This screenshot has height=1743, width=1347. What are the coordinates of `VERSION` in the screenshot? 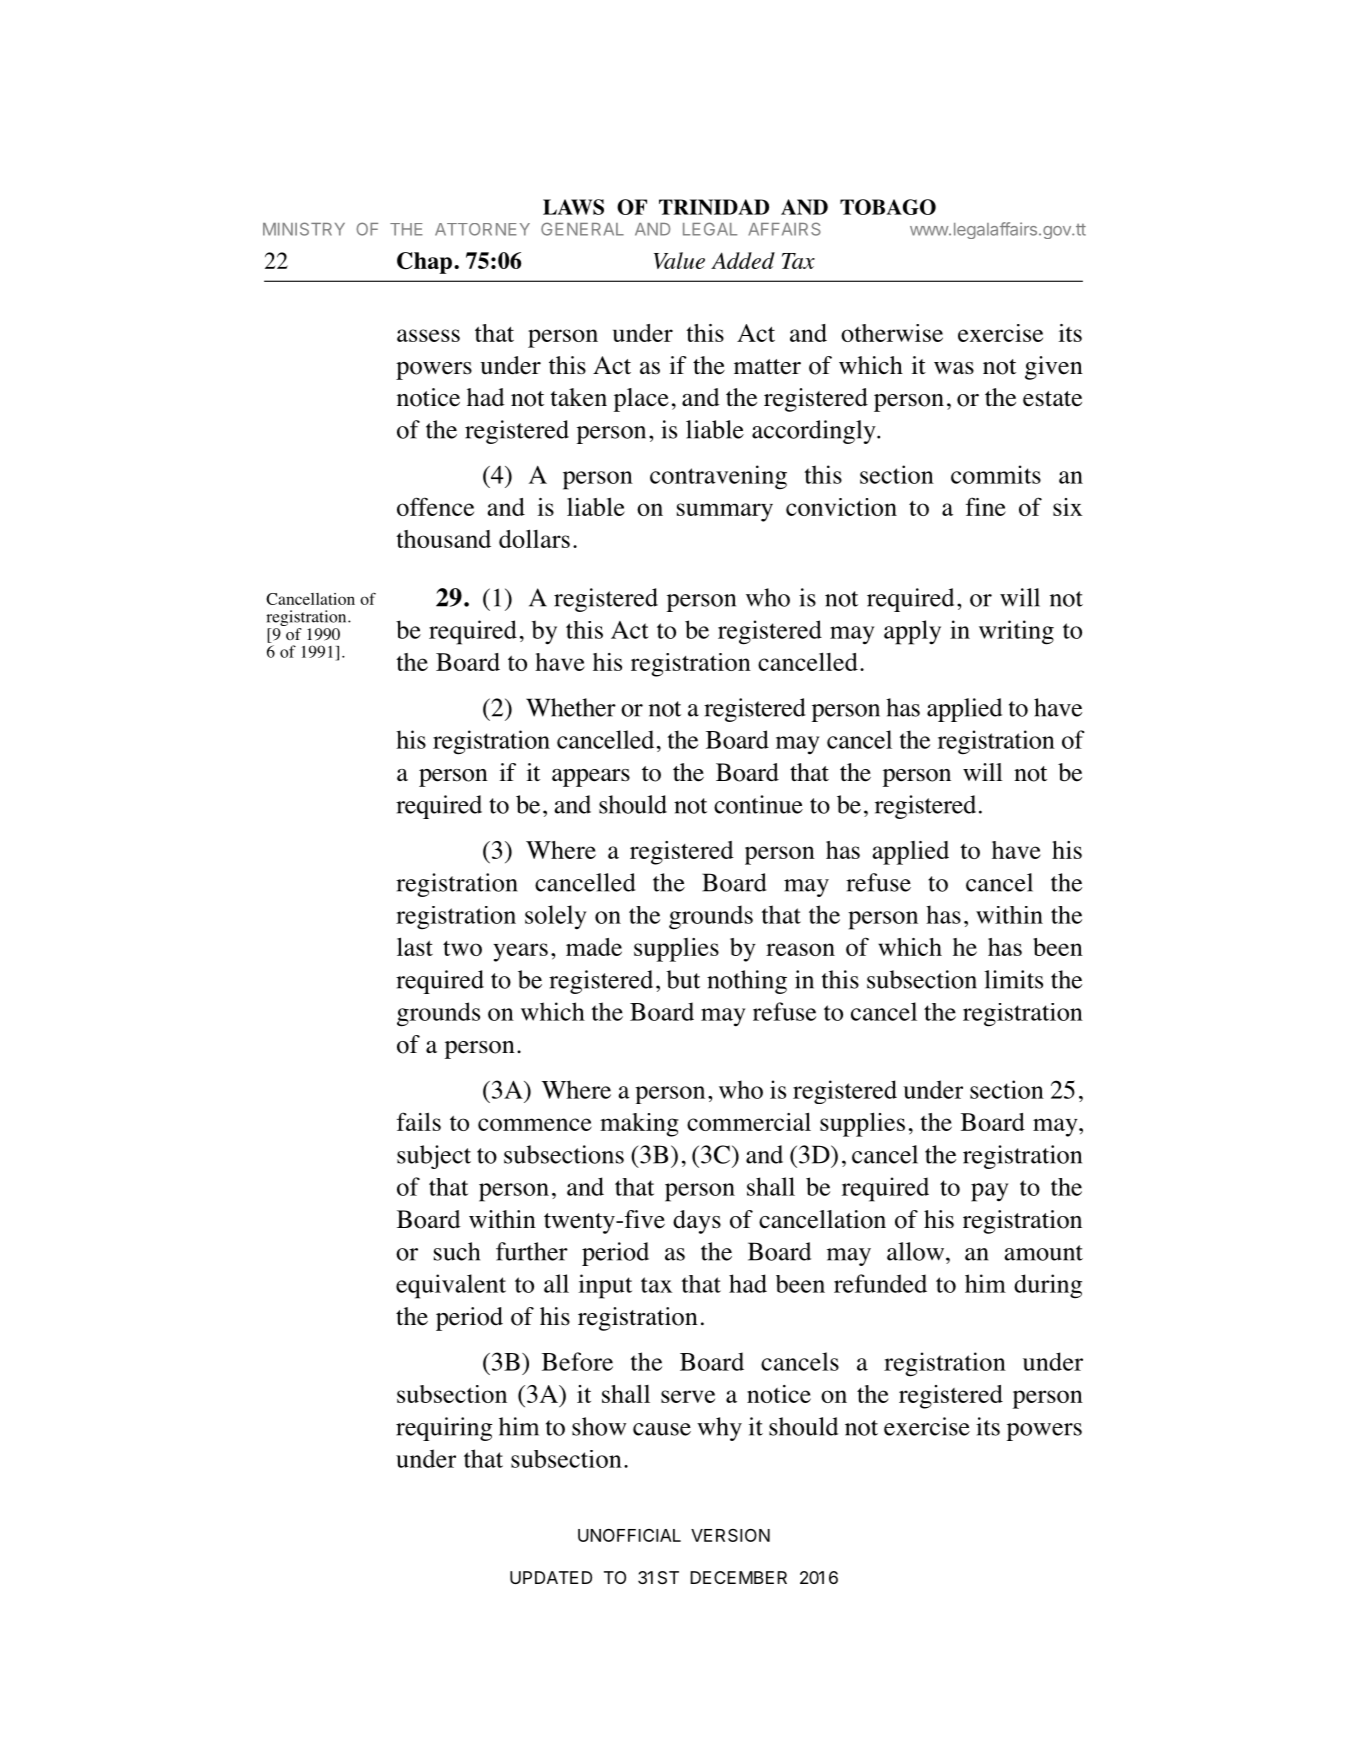 It's located at (730, 1535).
